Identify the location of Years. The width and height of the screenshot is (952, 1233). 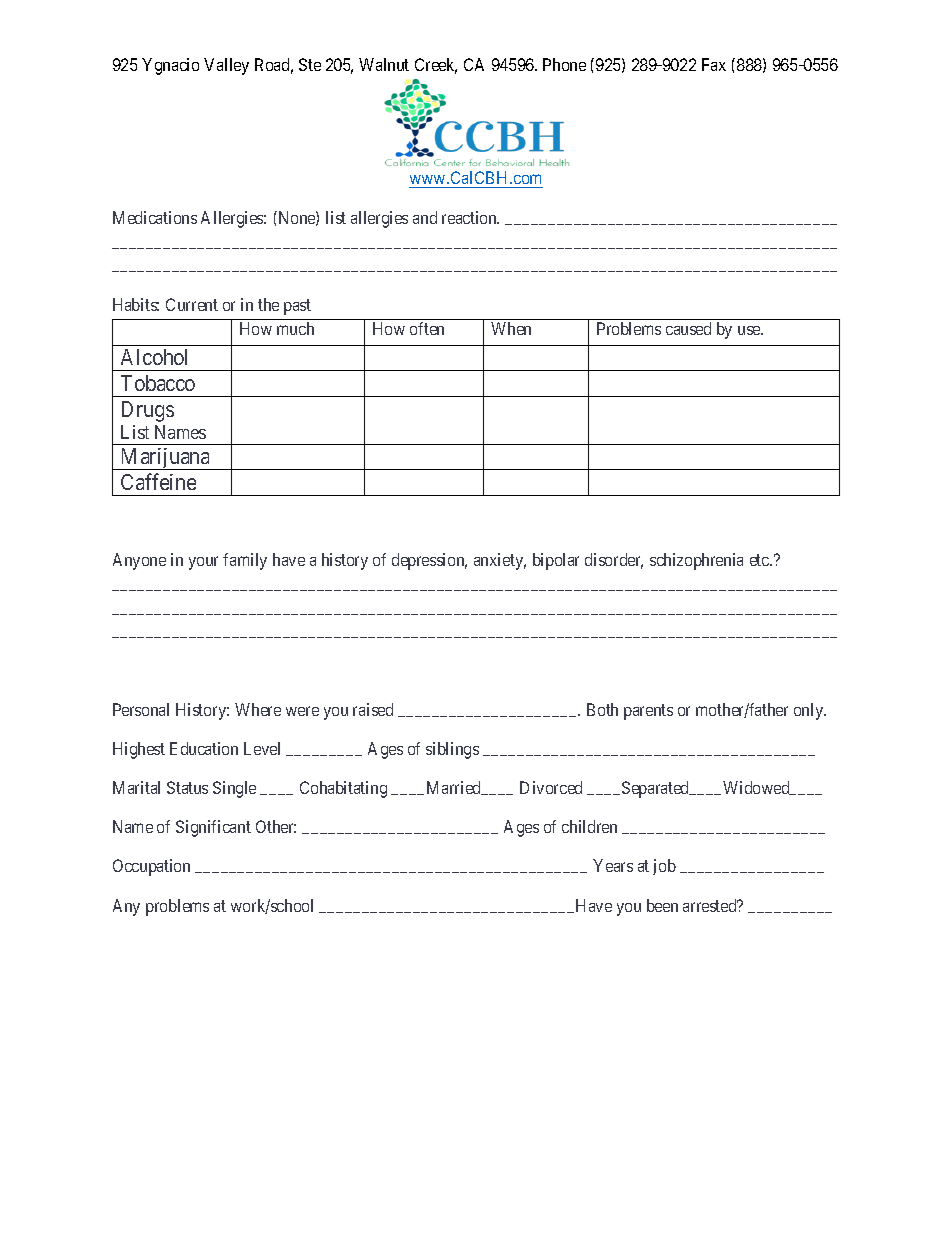
(613, 865).
